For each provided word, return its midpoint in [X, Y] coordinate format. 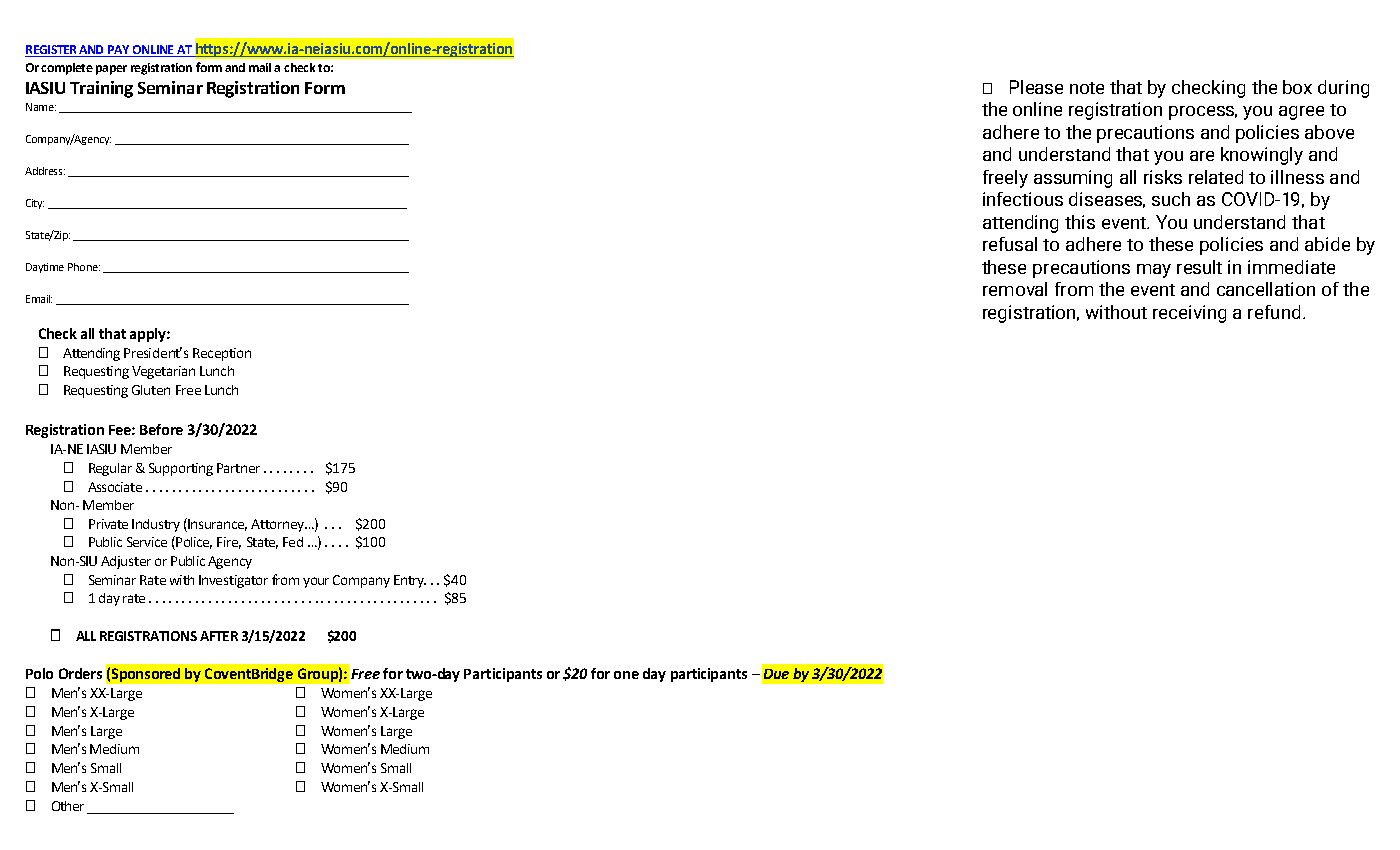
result [1199, 267]
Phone [84, 267]
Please [1036, 87]
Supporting [181, 469]
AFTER [219, 636]
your [316, 582]
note [1087, 88]
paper [111, 70]
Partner [238, 468]
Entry [410, 581]
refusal [1010, 244]
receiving [1189, 314]
